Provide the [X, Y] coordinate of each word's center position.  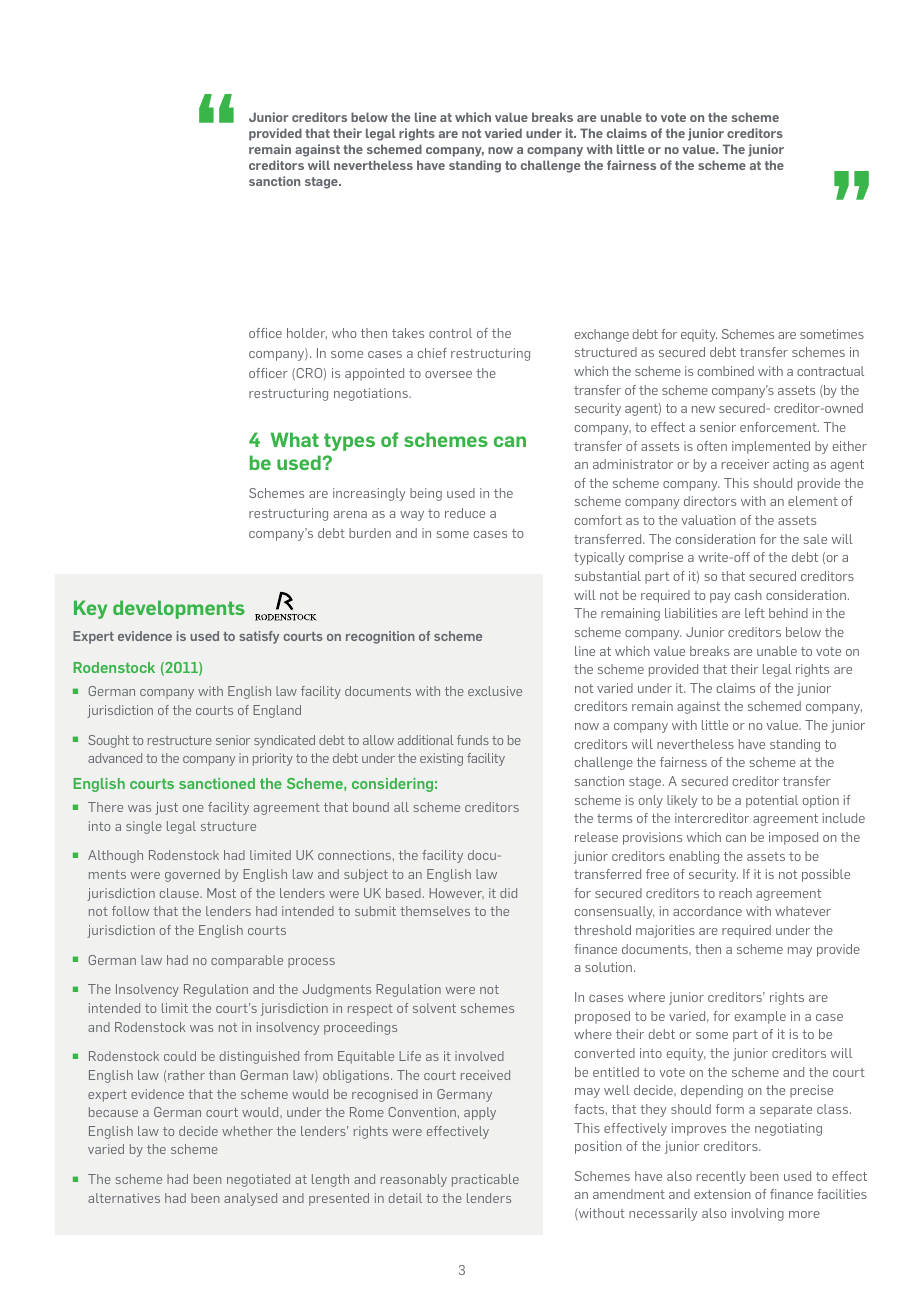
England [277, 711]
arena [350, 514]
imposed [793, 838]
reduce [465, 513]
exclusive [495, 691]
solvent [434, 1008]
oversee [448, 374]
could [180, 1056]
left [755, 613]
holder [307, 333]
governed [192, 875]
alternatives [124, 1198]
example [760, 1017]
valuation [709, 520]
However [456, 893]
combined [726, 371]
